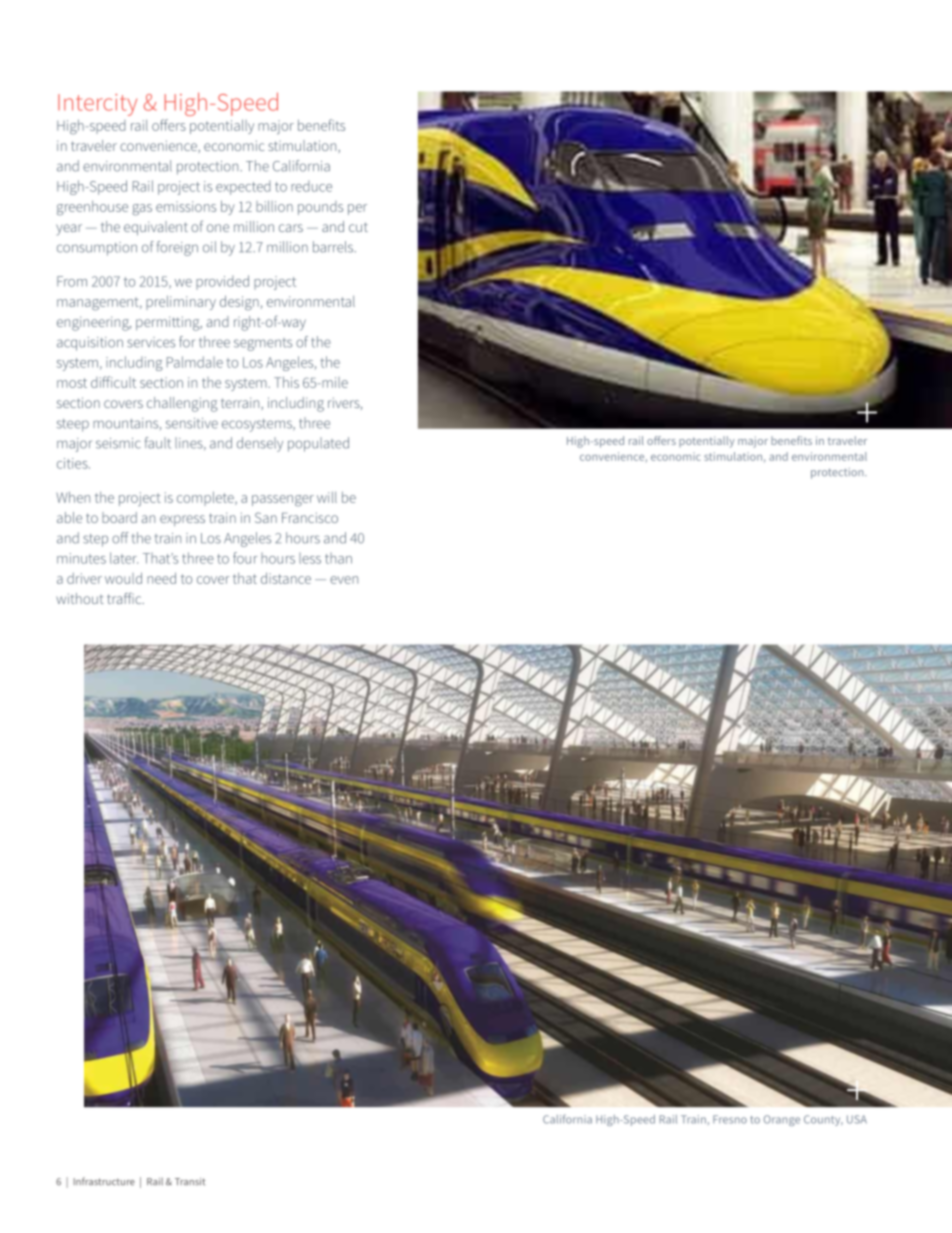 The width and height of the image is (952, 1233). I want to click on reduce, so click(311, 186).
